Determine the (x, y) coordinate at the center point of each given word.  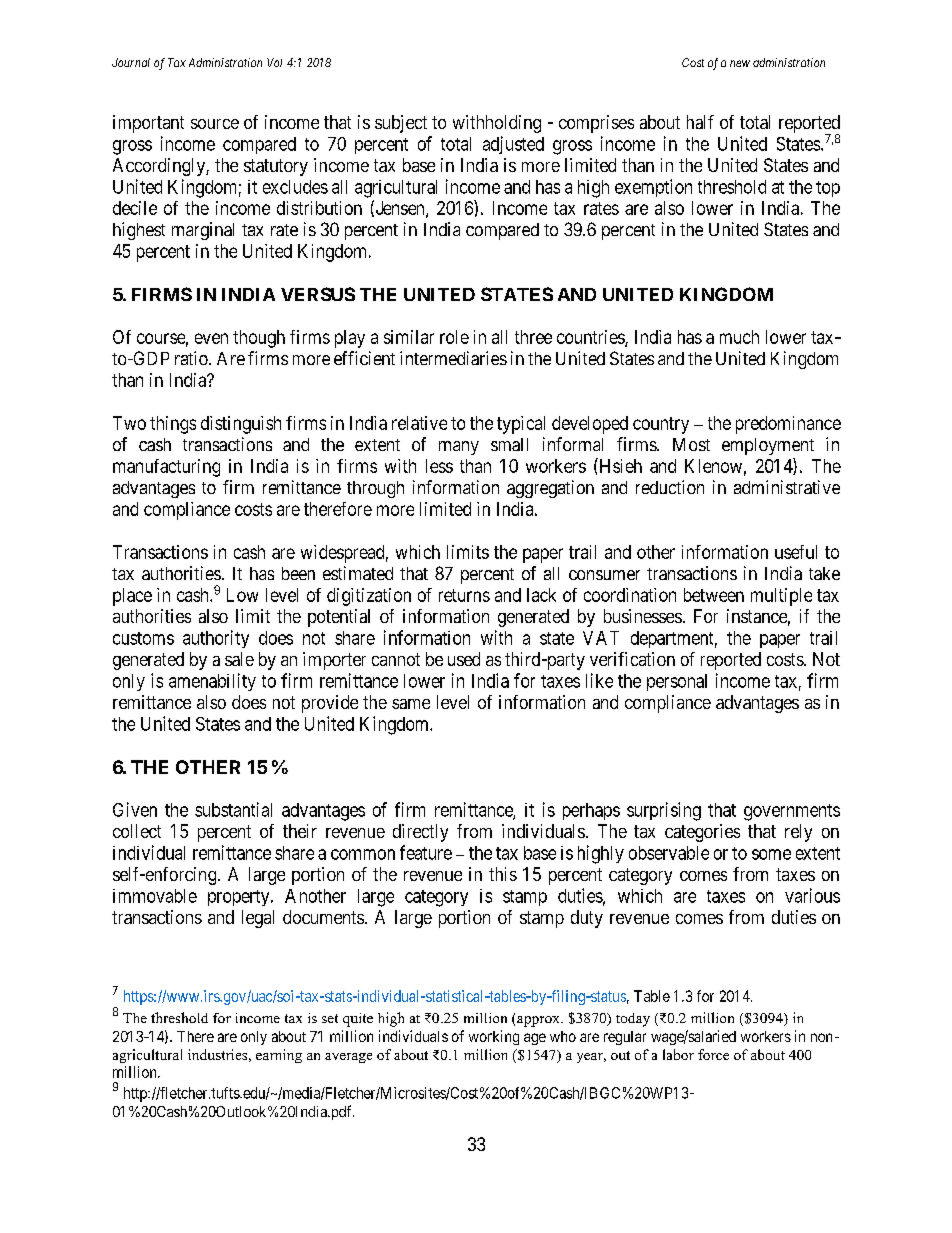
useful (796, 552)
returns (464, 595)
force (713, 1054)
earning (279, 1056)
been (298, 573)
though (259, 339)
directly (420, 833)
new (740, 63)
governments (792, 812)
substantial (233, 809)
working (494, 1037)
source (215, 124)
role (454, 337)
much (739, 337)
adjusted (513, 145)
